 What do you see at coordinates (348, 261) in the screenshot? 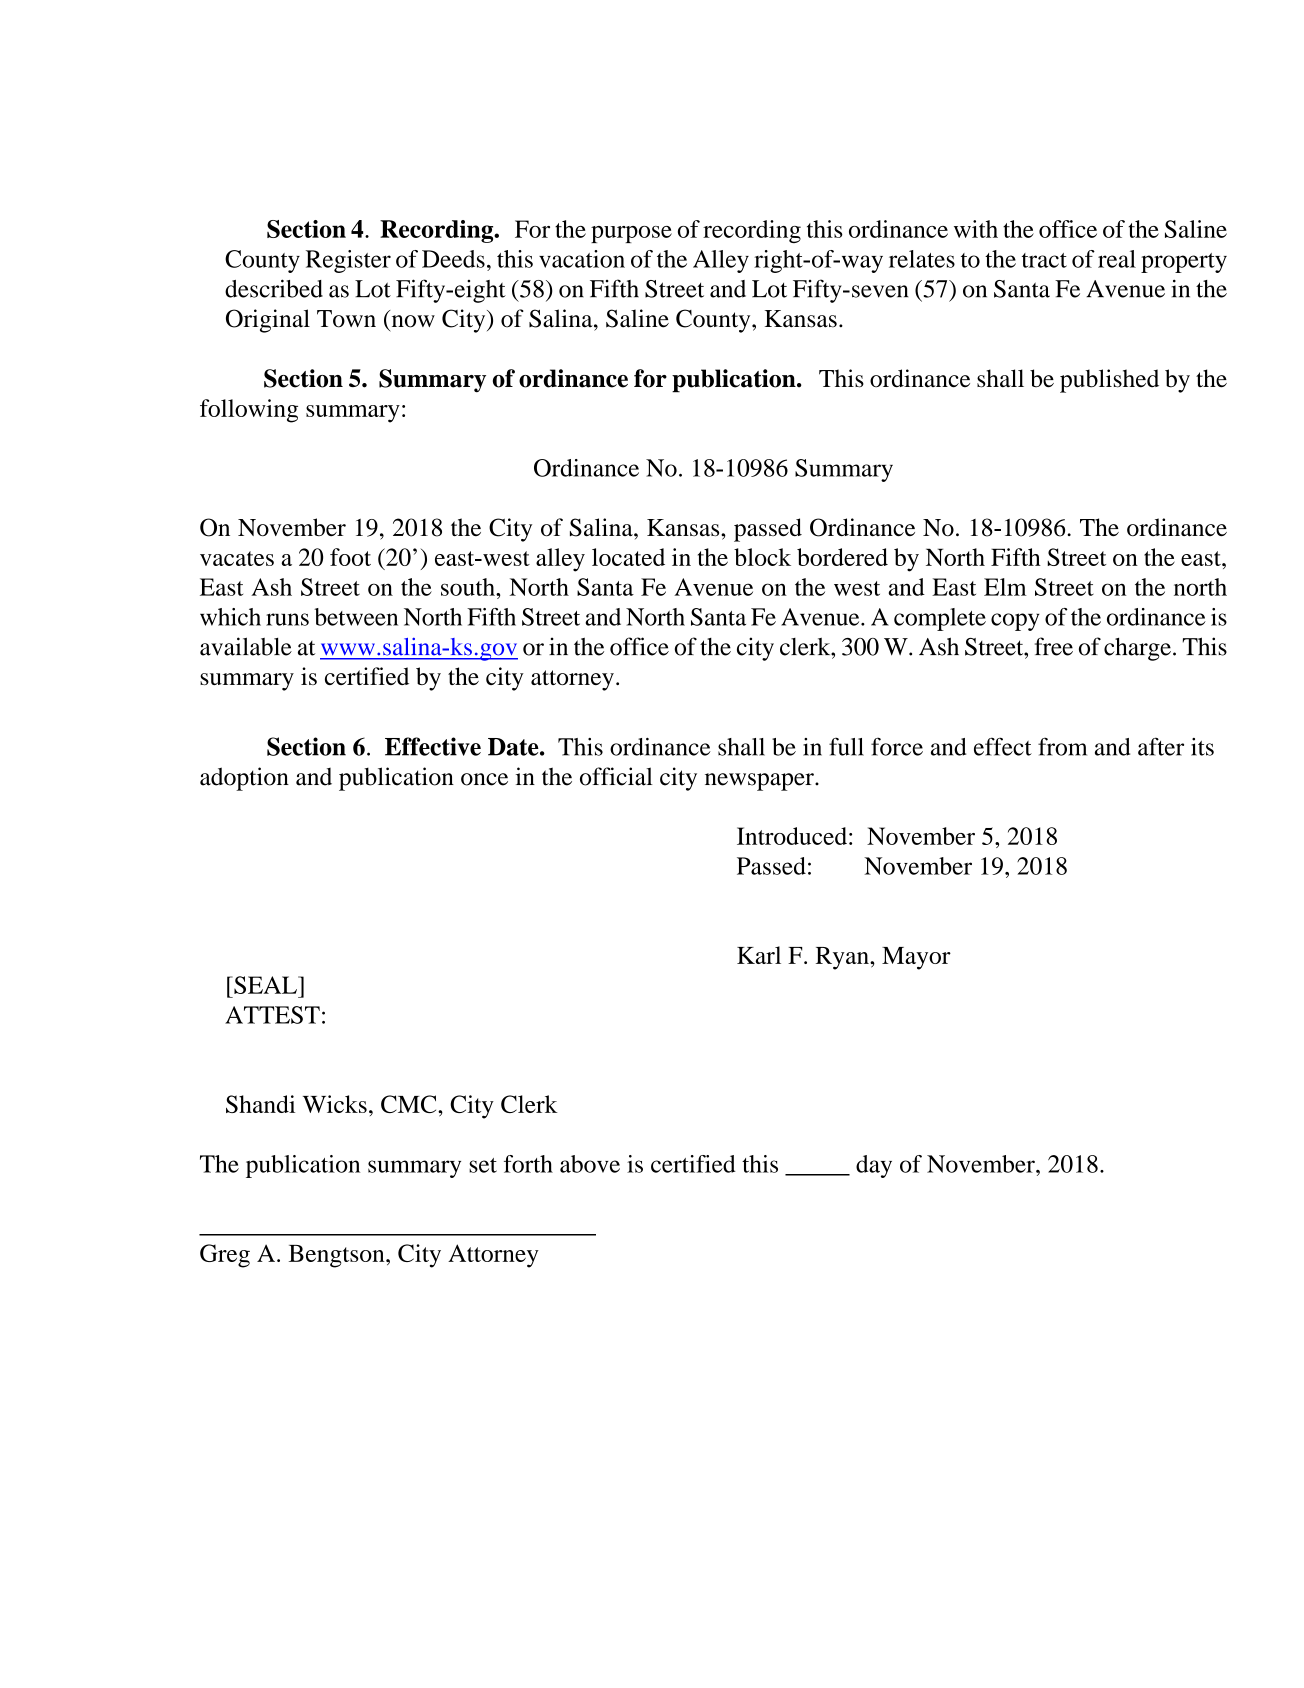
I see `Register` at bounding box center [348, 261].
